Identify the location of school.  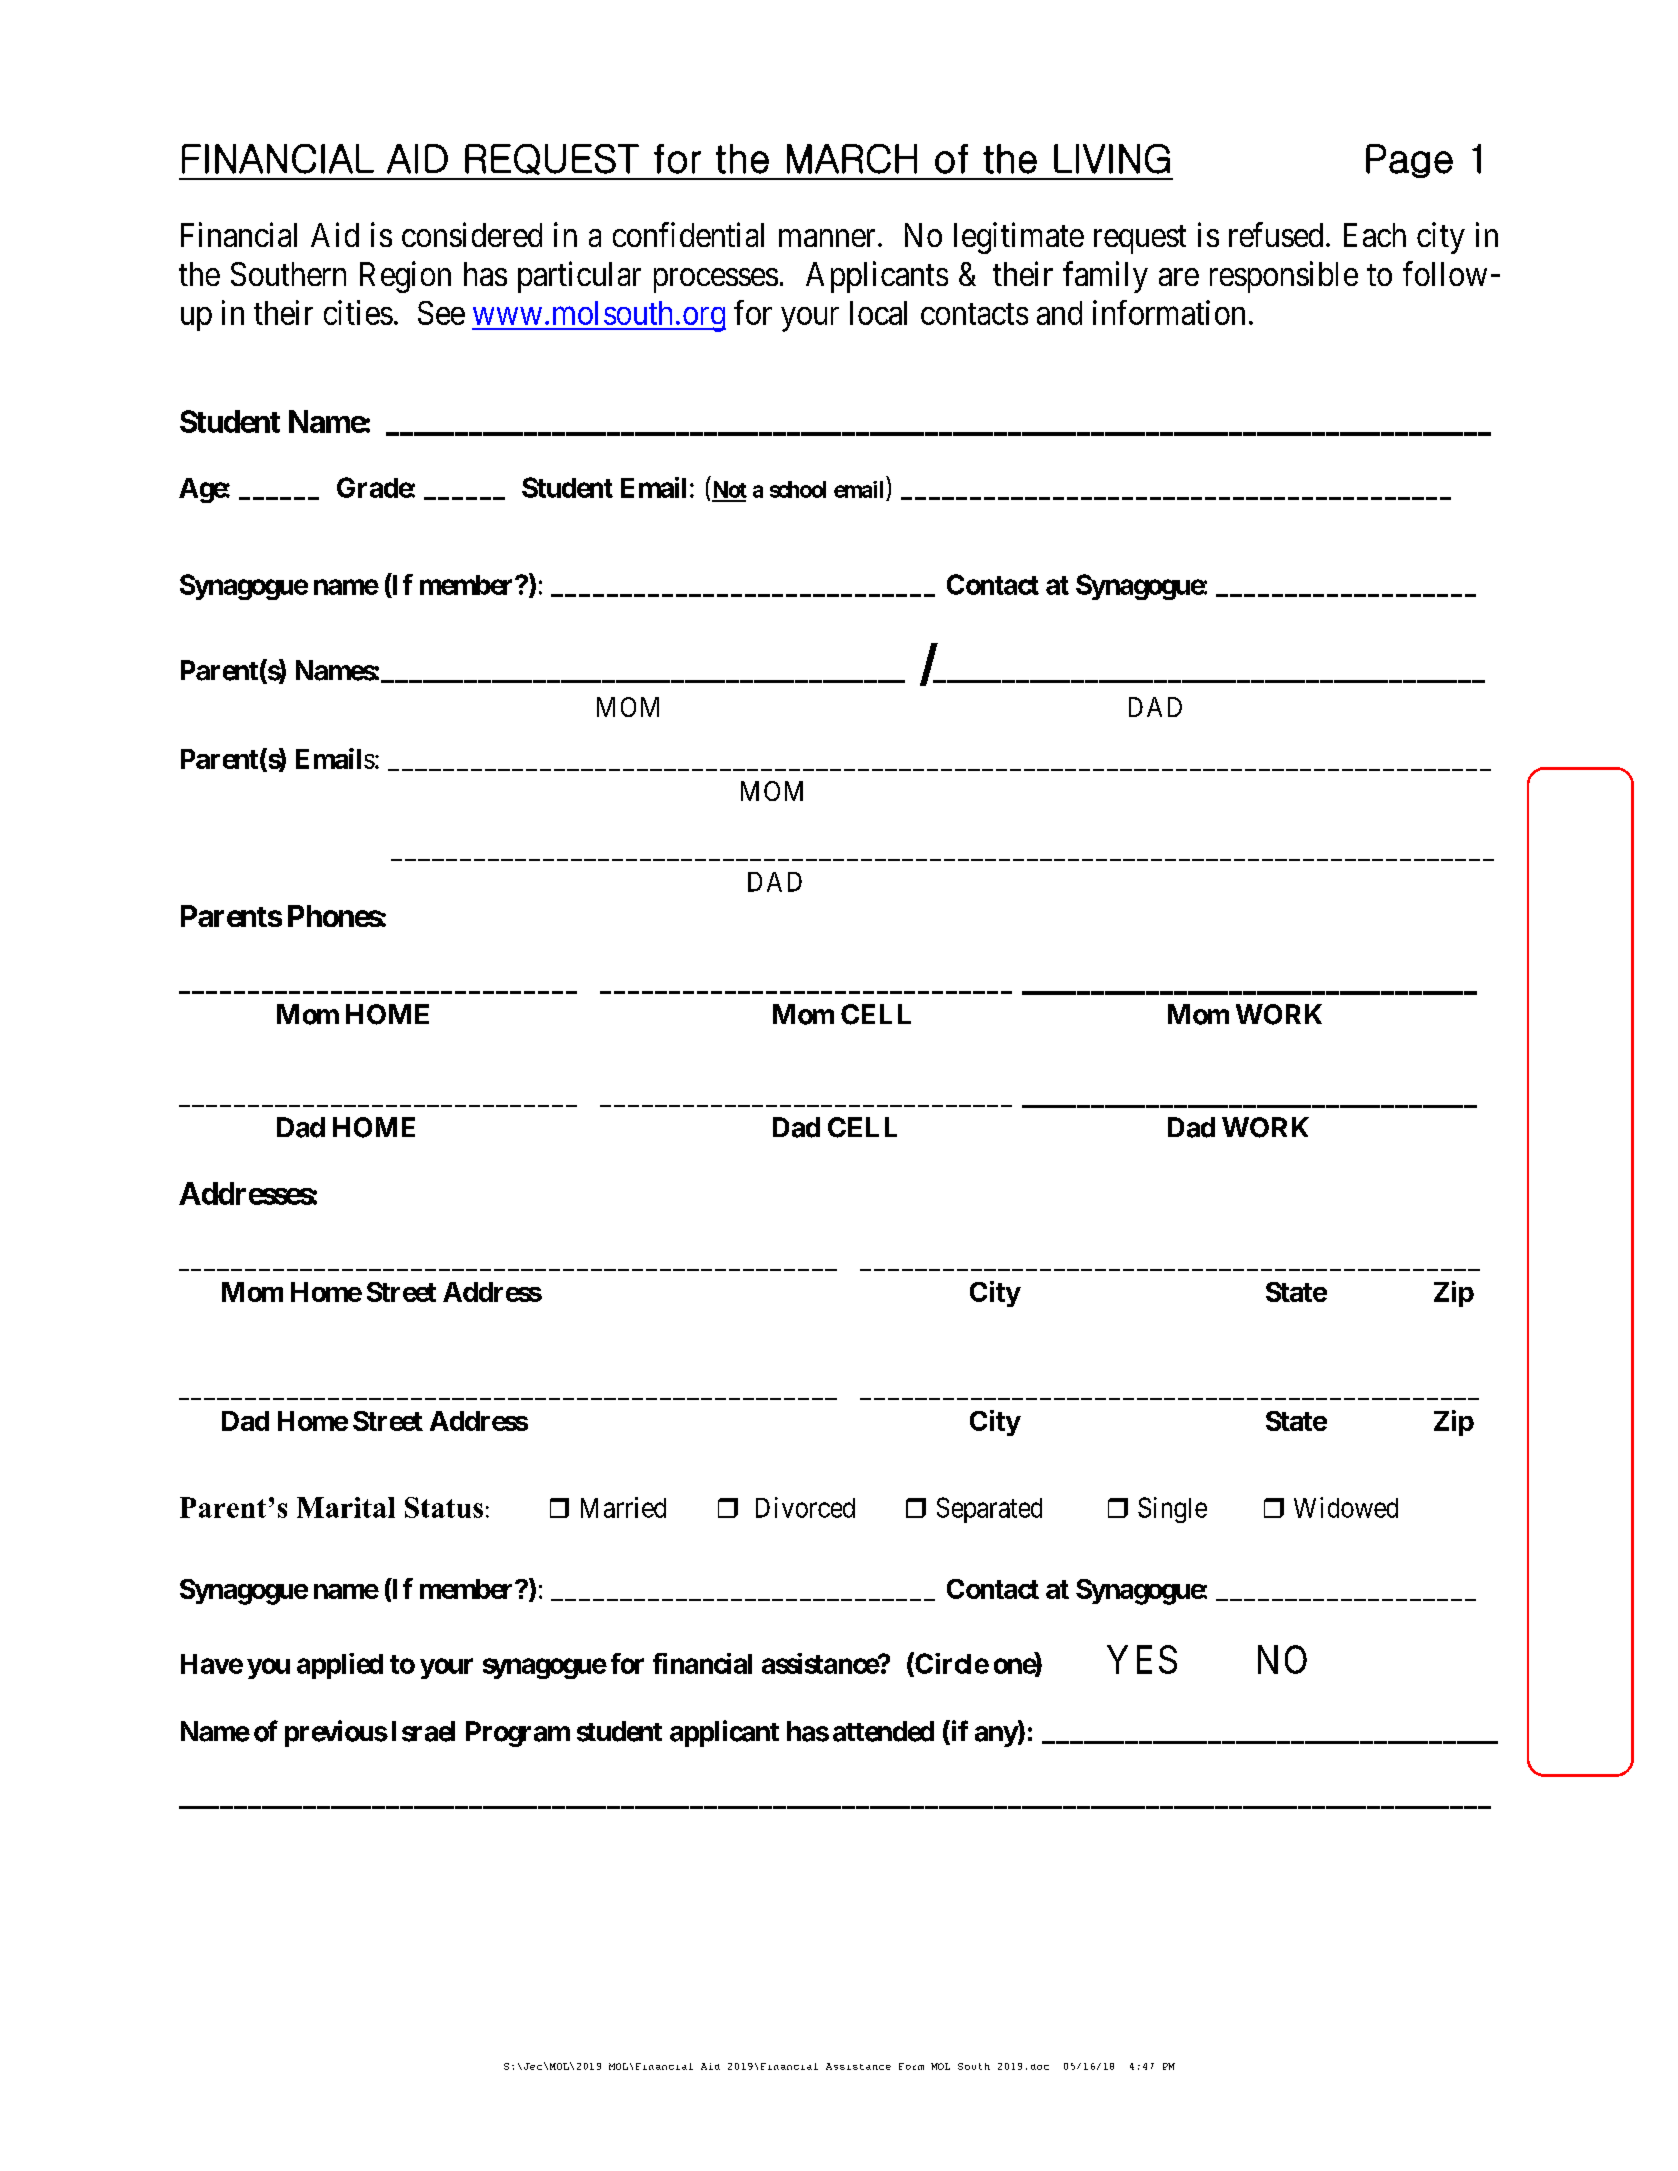
(798, 489).
